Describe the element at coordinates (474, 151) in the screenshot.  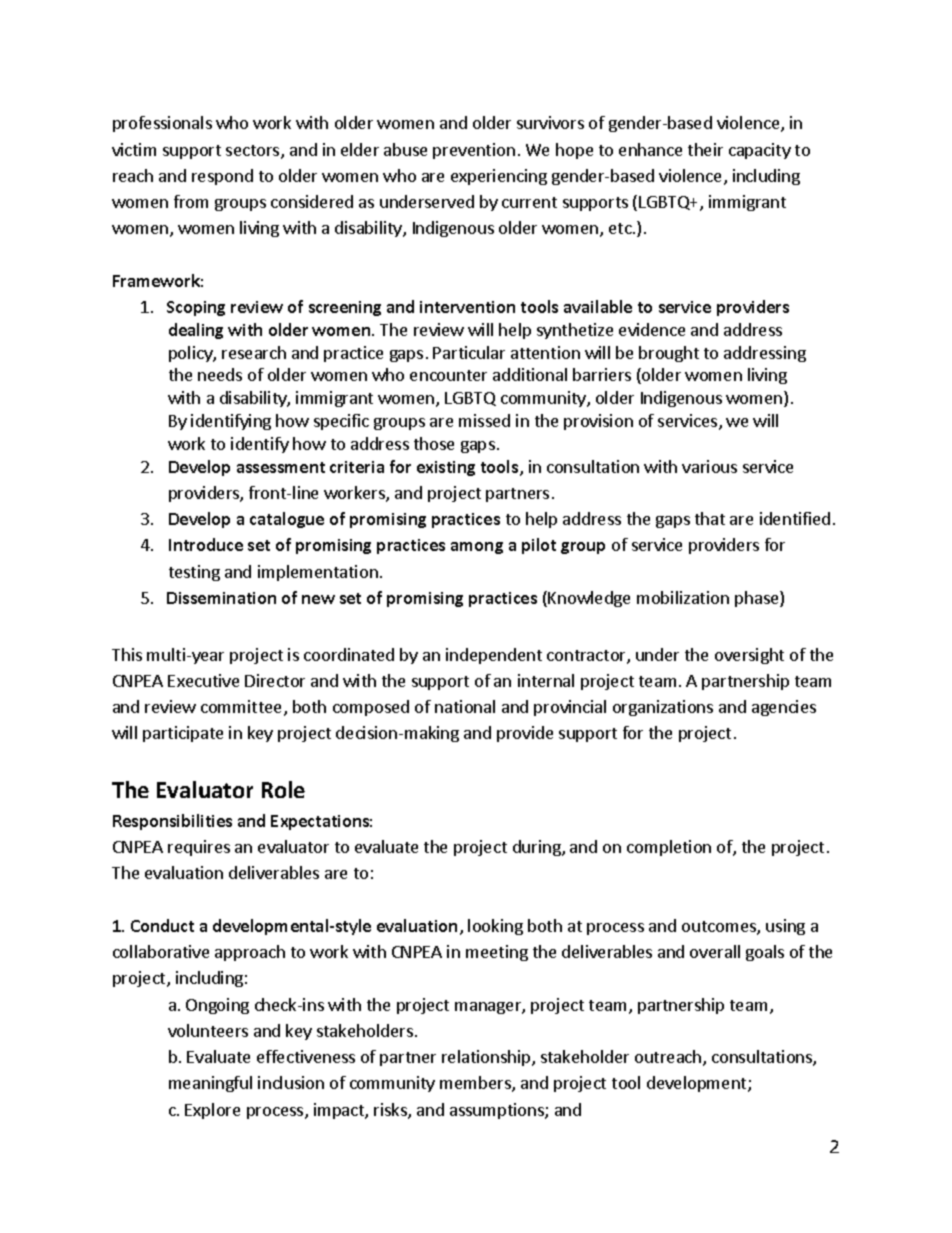
I see `prevention` at that location.
